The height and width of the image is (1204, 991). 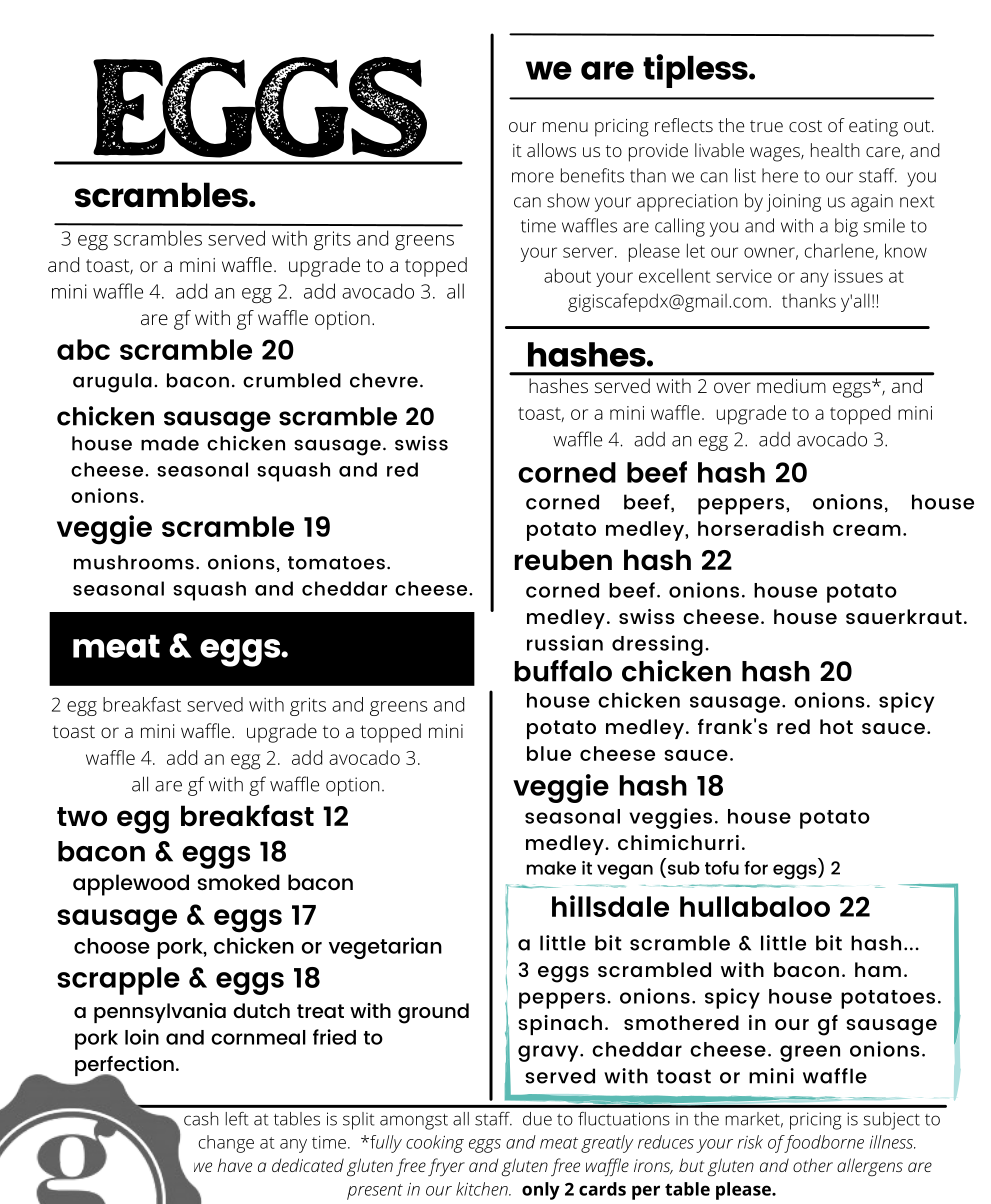 What do you see at coordinates (239, 882) in the image?
I see `smoked` at bounding box center [239, 882].
